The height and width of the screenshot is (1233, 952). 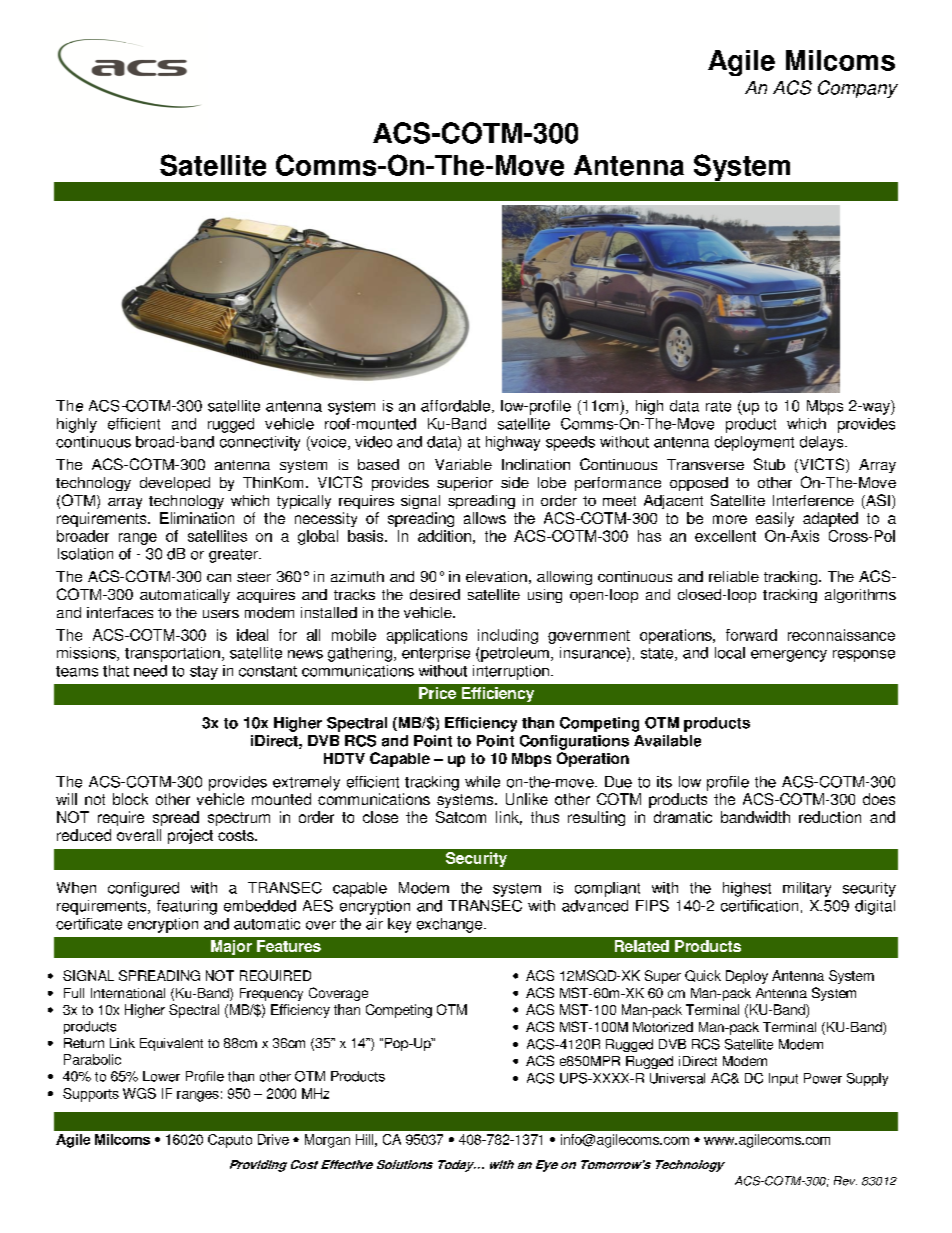 I want to click on Company, so click(x=858, y=89).
